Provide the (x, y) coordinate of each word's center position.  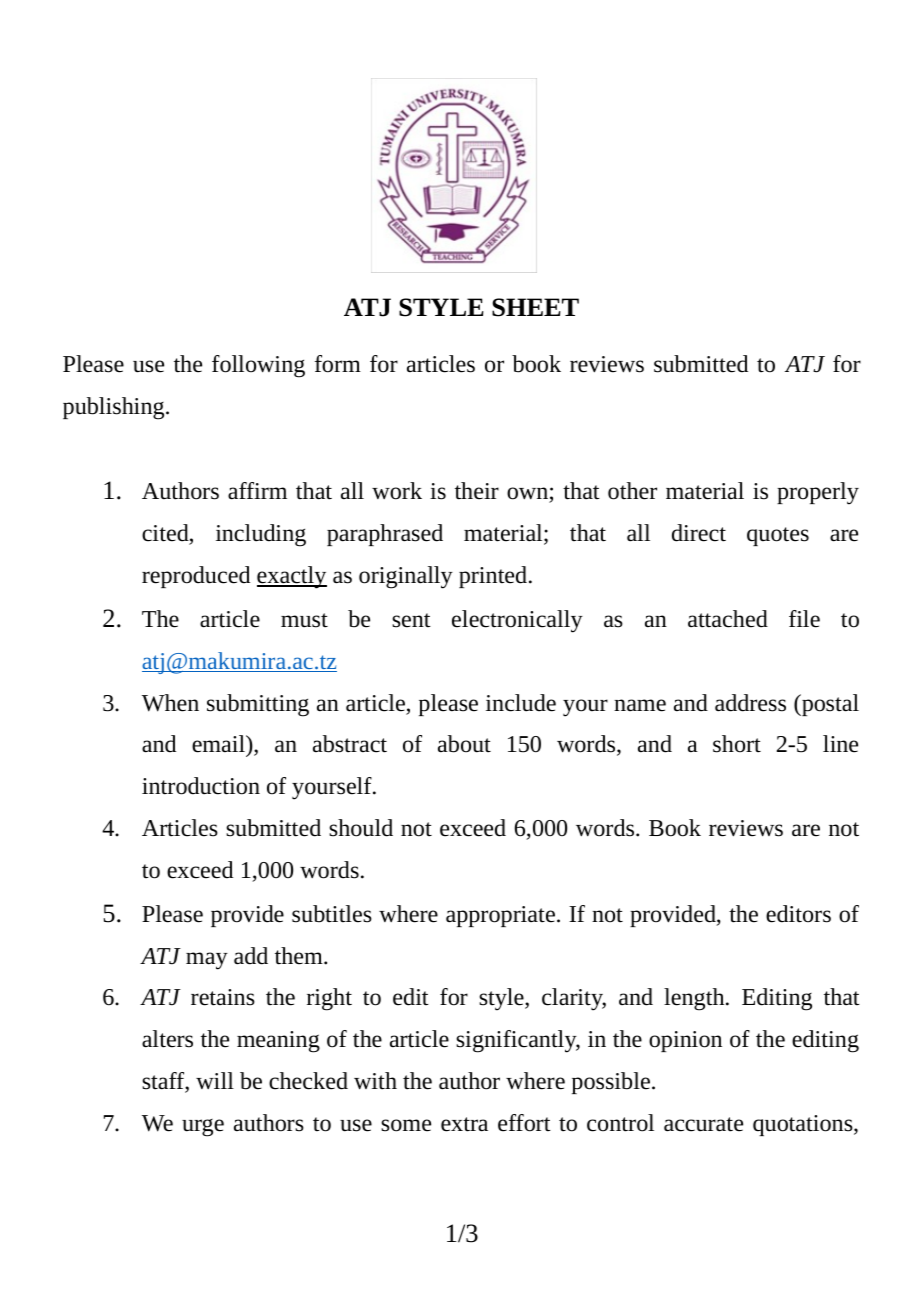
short (737, 744)
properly (818, 493)
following (258, 366)
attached (728, 619)
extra (464, 1124)
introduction (201, 786)
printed (493, 577)
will (215, 1080)
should (361, 828)
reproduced (196, 577)
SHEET (535, 307)
